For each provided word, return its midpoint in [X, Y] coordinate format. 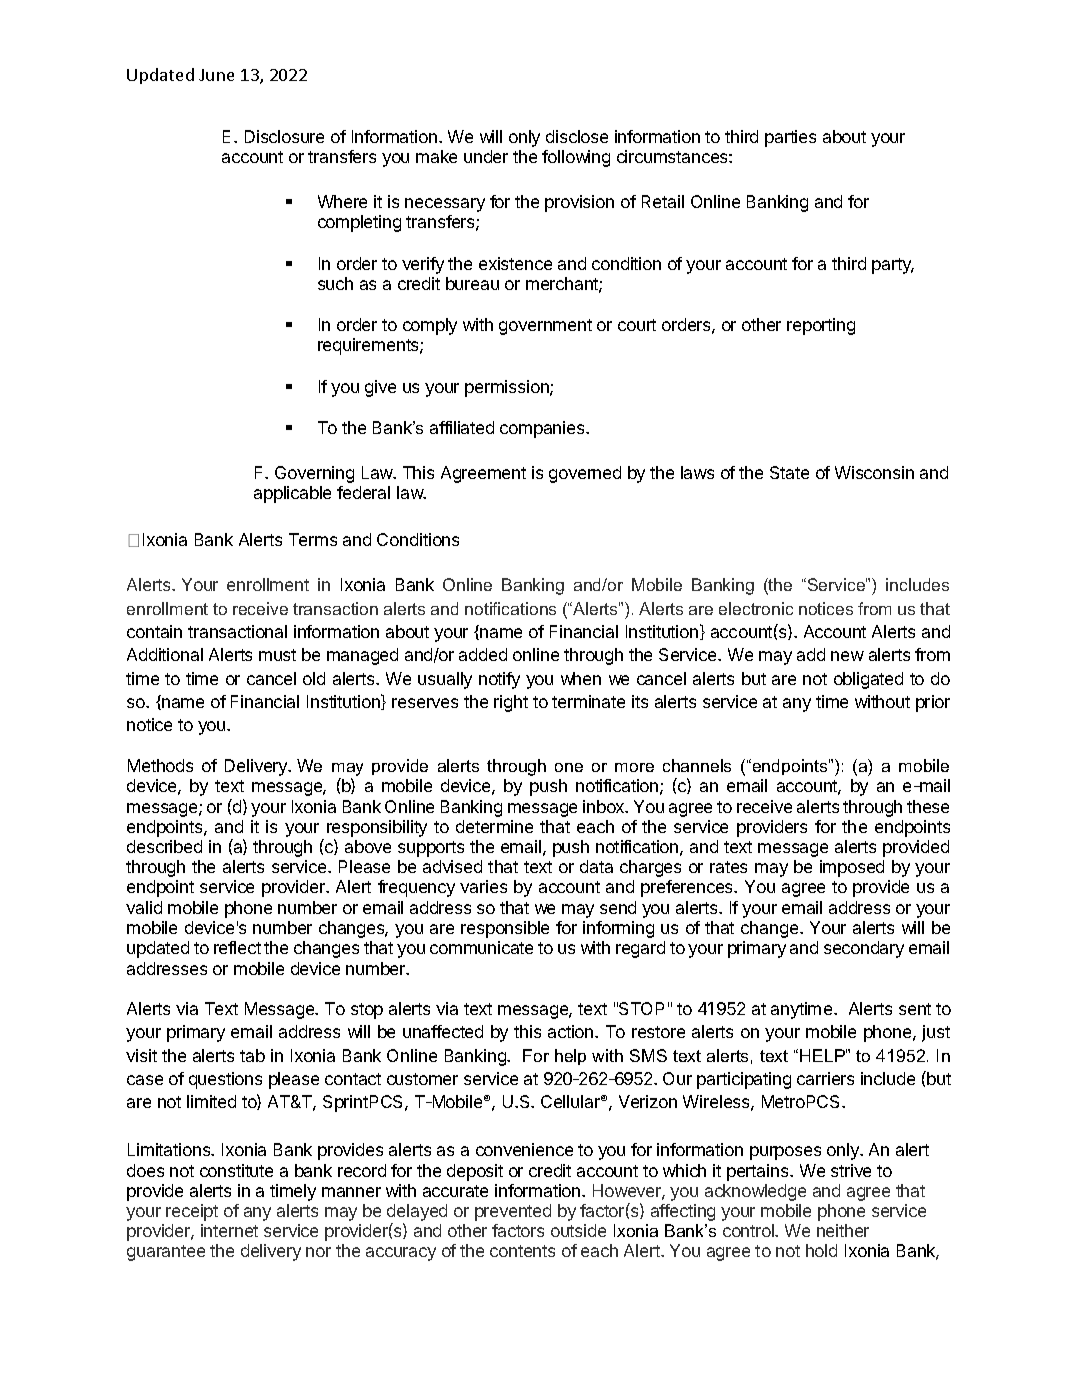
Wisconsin [874, 472]
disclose [577, 136]
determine [494, 826]
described [164, 846]
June [216, 75]
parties [790, 138]
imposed [852, 868]
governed [585, 474]
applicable [292, 494]
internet [229, 1230]
